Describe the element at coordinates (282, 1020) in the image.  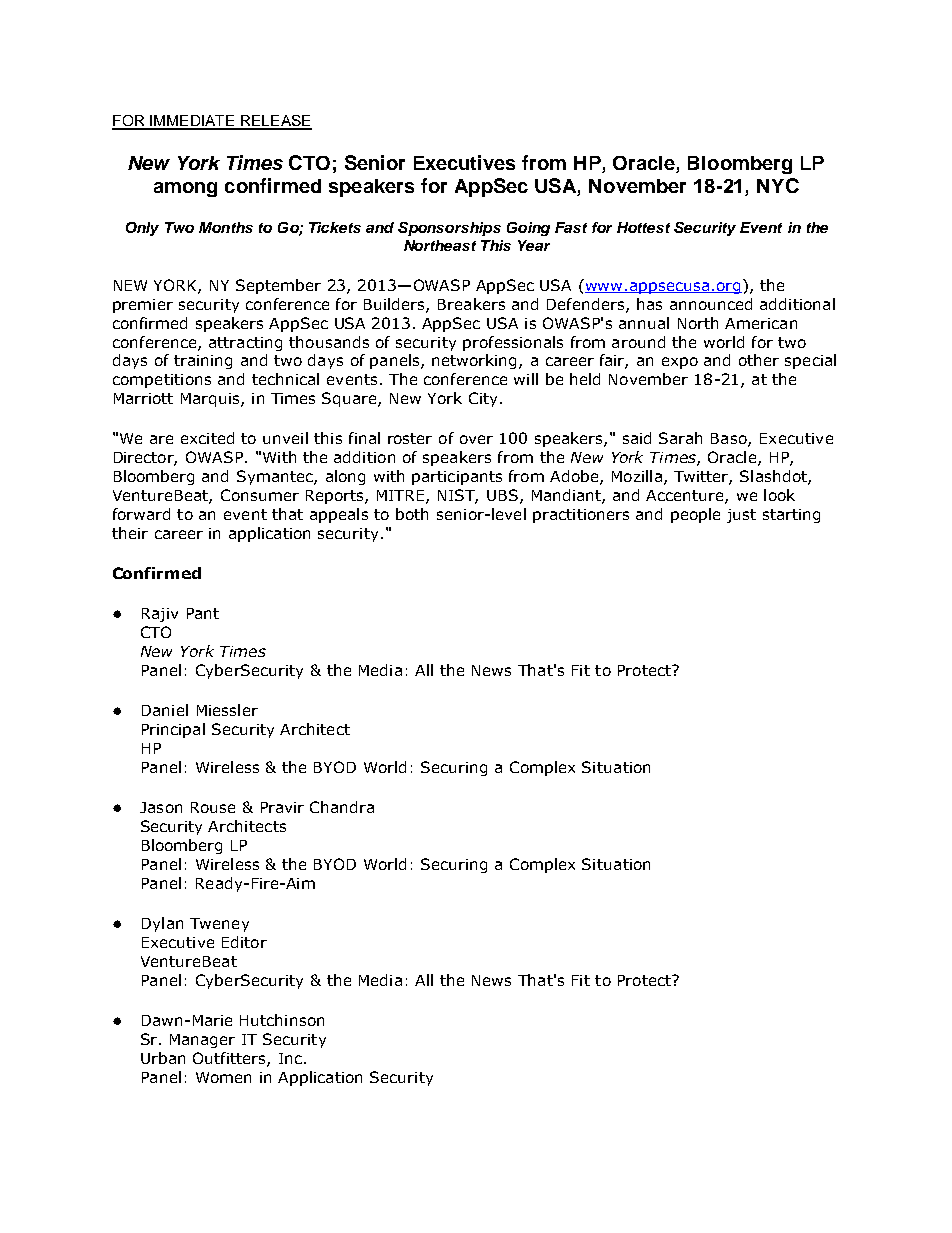
I see `Hutchinson` at that location.
